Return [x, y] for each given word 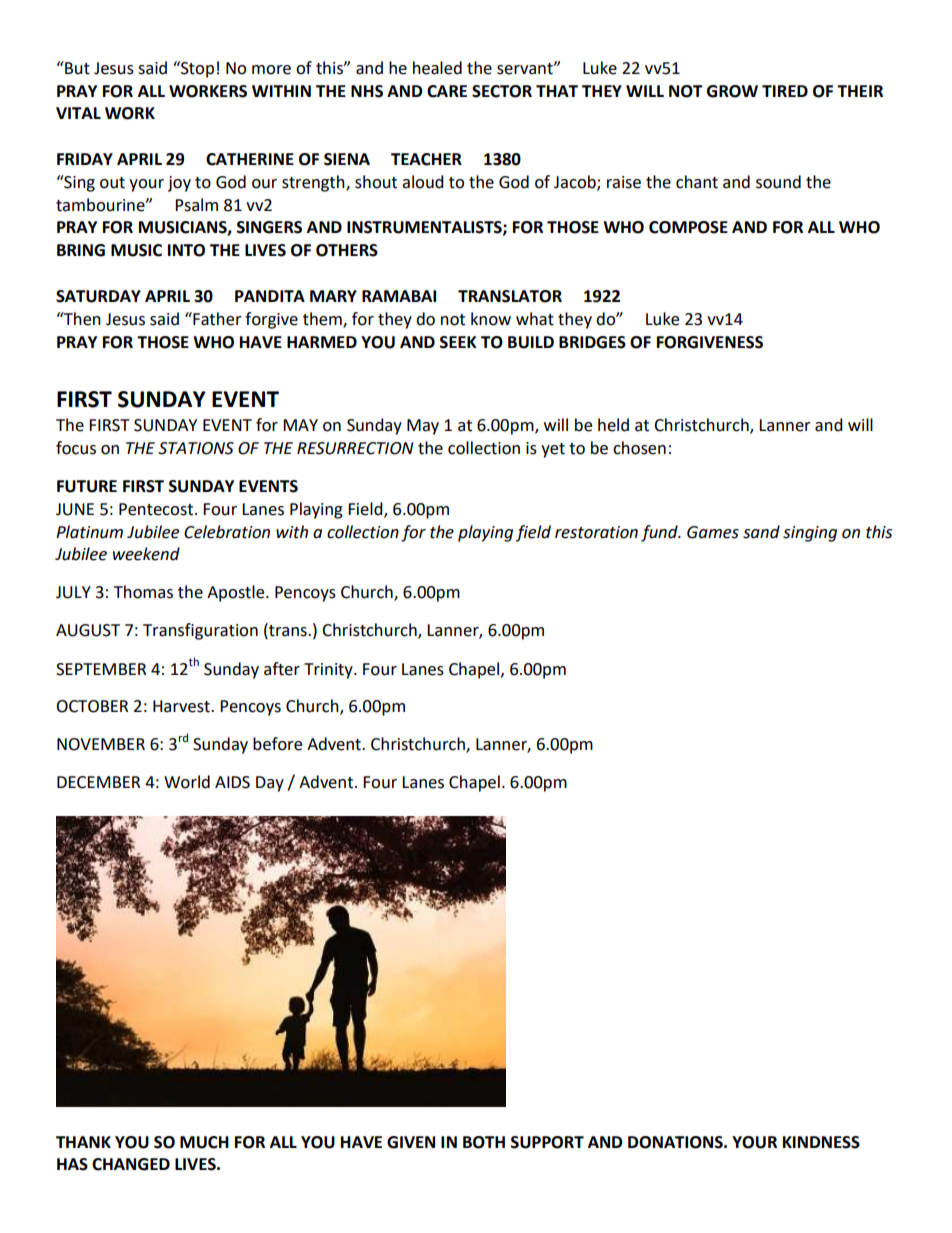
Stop [196, 69]
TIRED [785, 91]
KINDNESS [821, 1142]
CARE [447, 91]
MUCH [204, 1142]
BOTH [484, 1142]
